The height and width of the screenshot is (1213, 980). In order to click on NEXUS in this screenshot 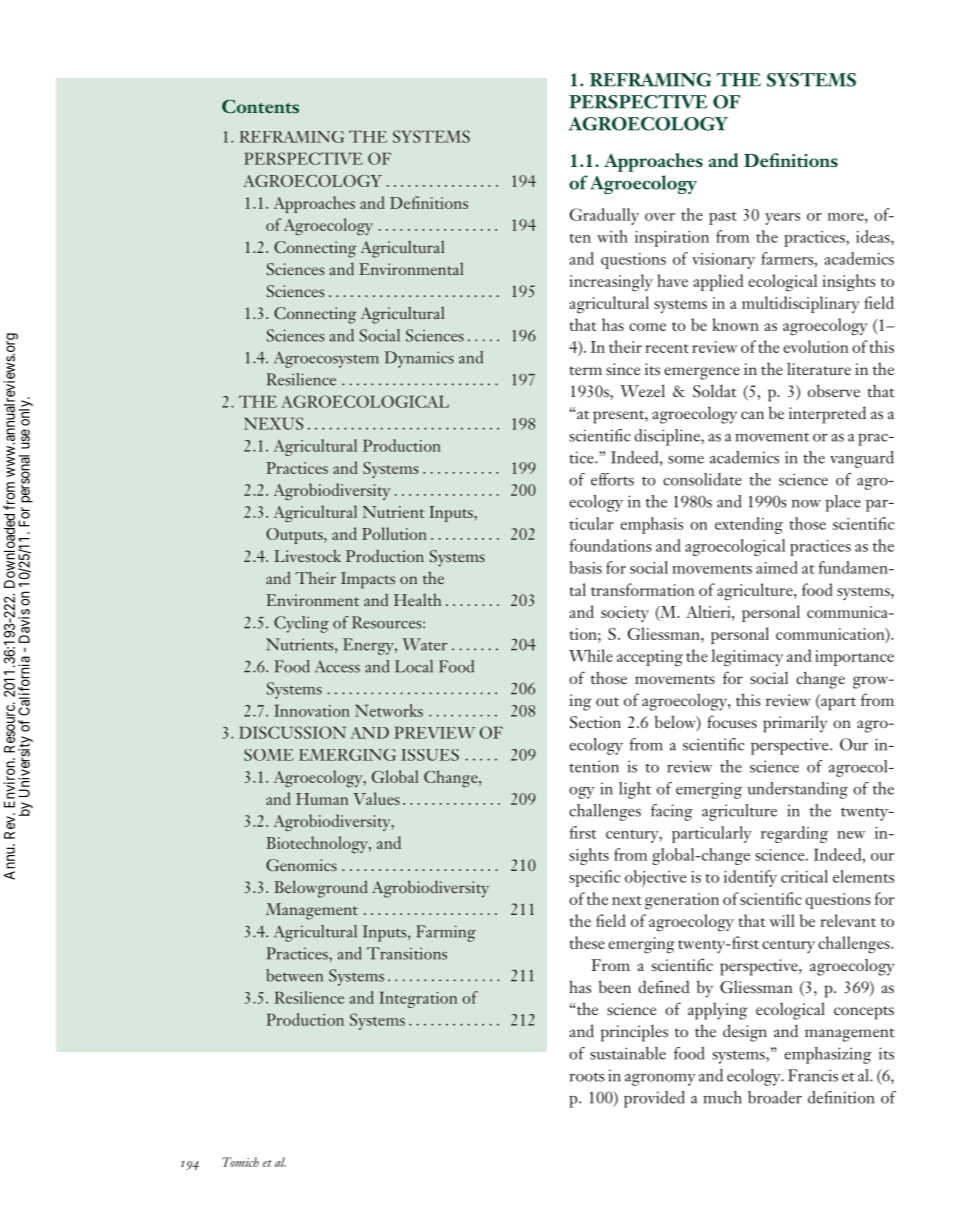, I will do `click(273, 423)`.
